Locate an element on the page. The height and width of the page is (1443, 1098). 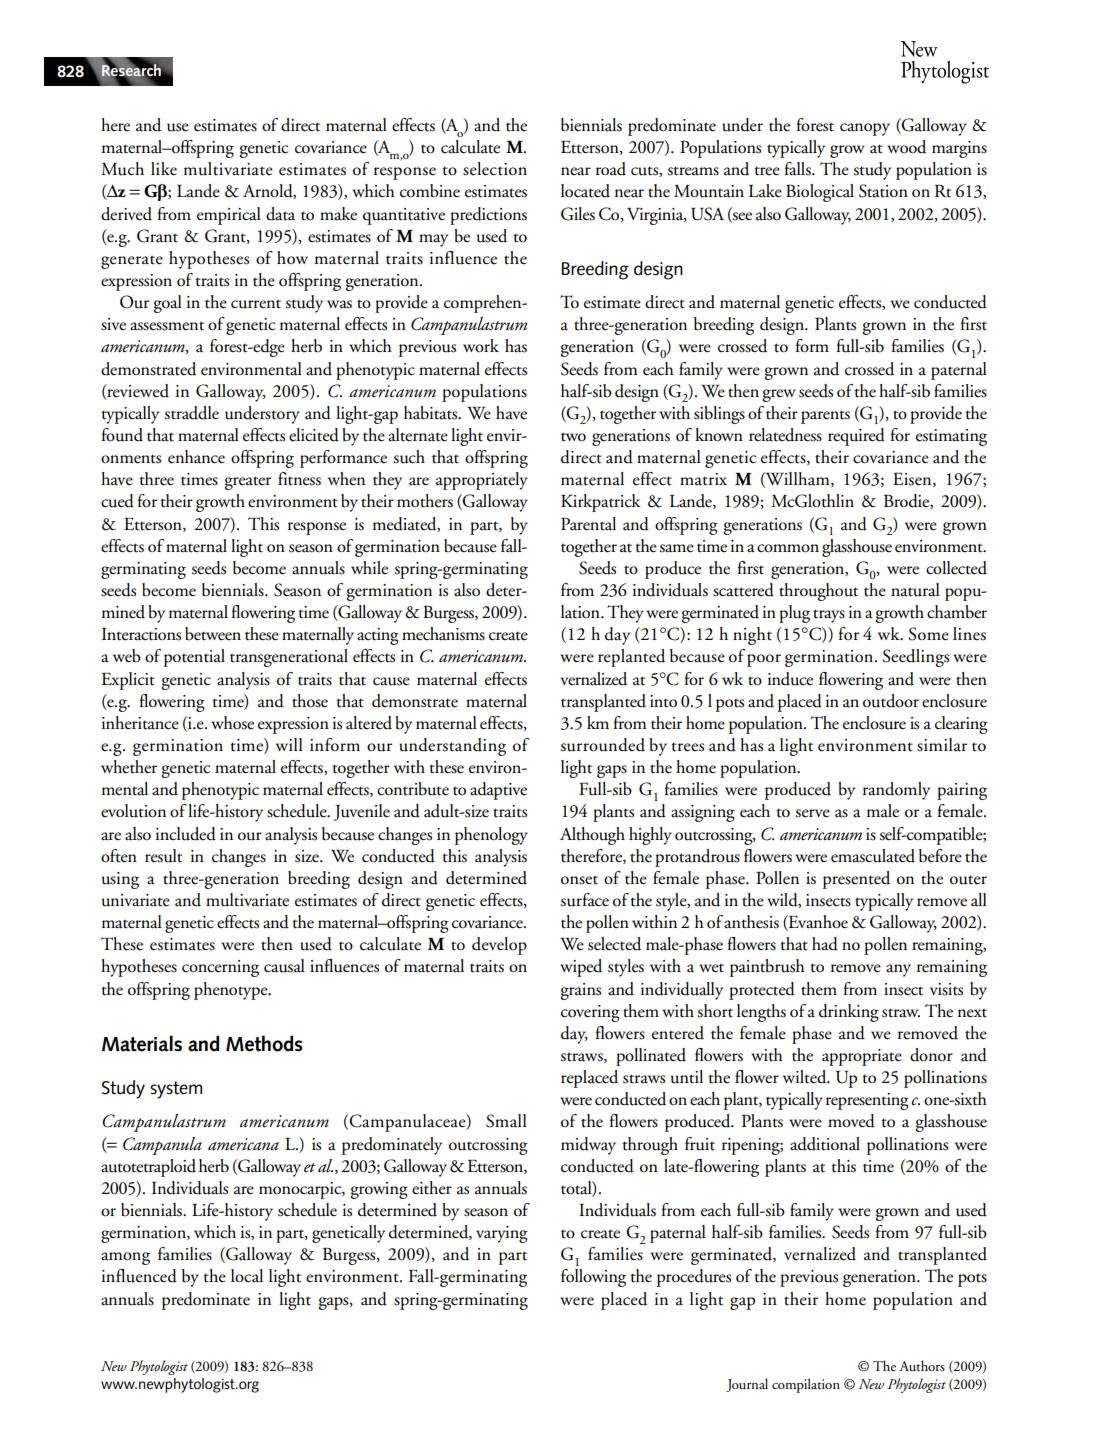
following is located at coordinates (593, 1278).
